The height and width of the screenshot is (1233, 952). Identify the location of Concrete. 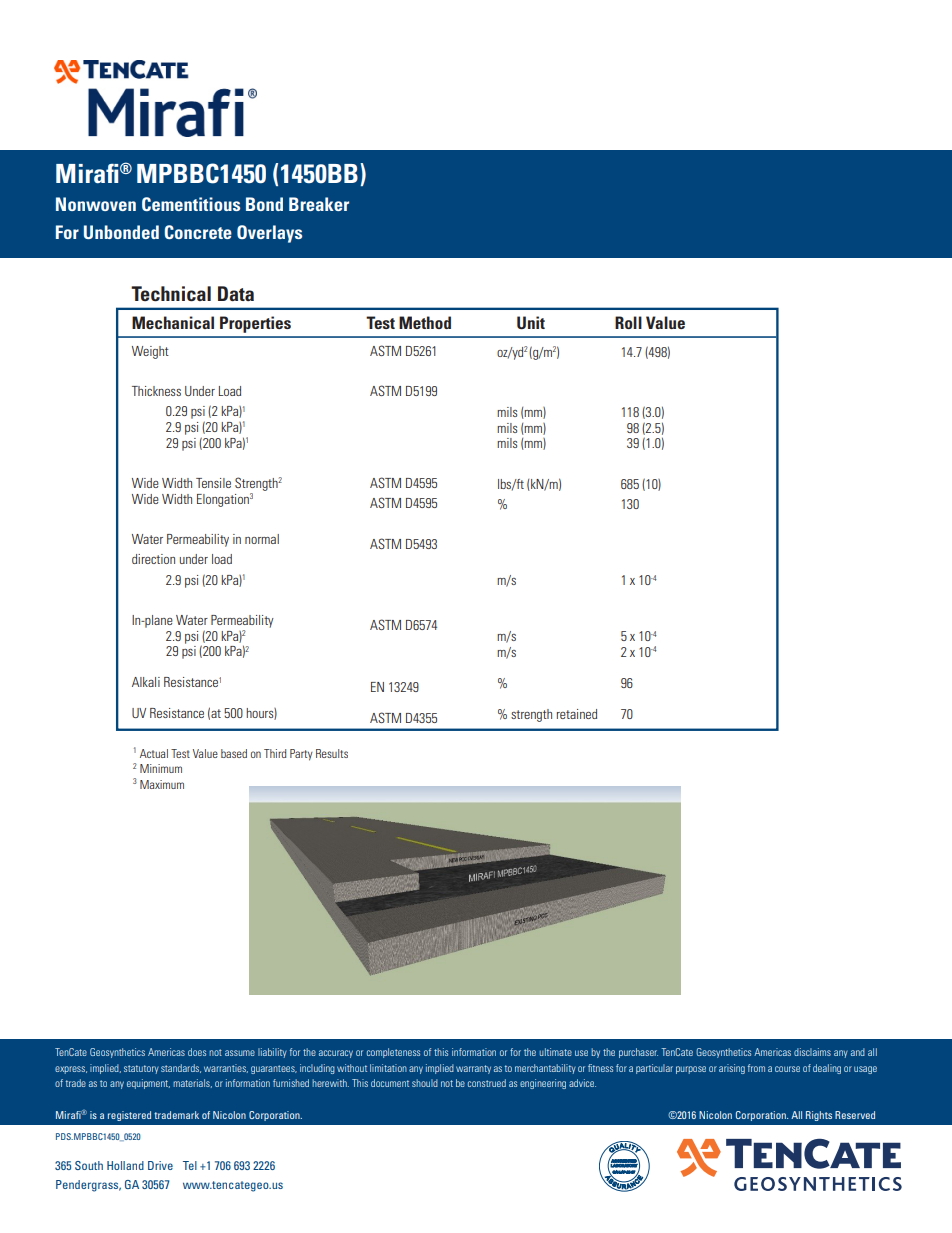
(198, 232).
